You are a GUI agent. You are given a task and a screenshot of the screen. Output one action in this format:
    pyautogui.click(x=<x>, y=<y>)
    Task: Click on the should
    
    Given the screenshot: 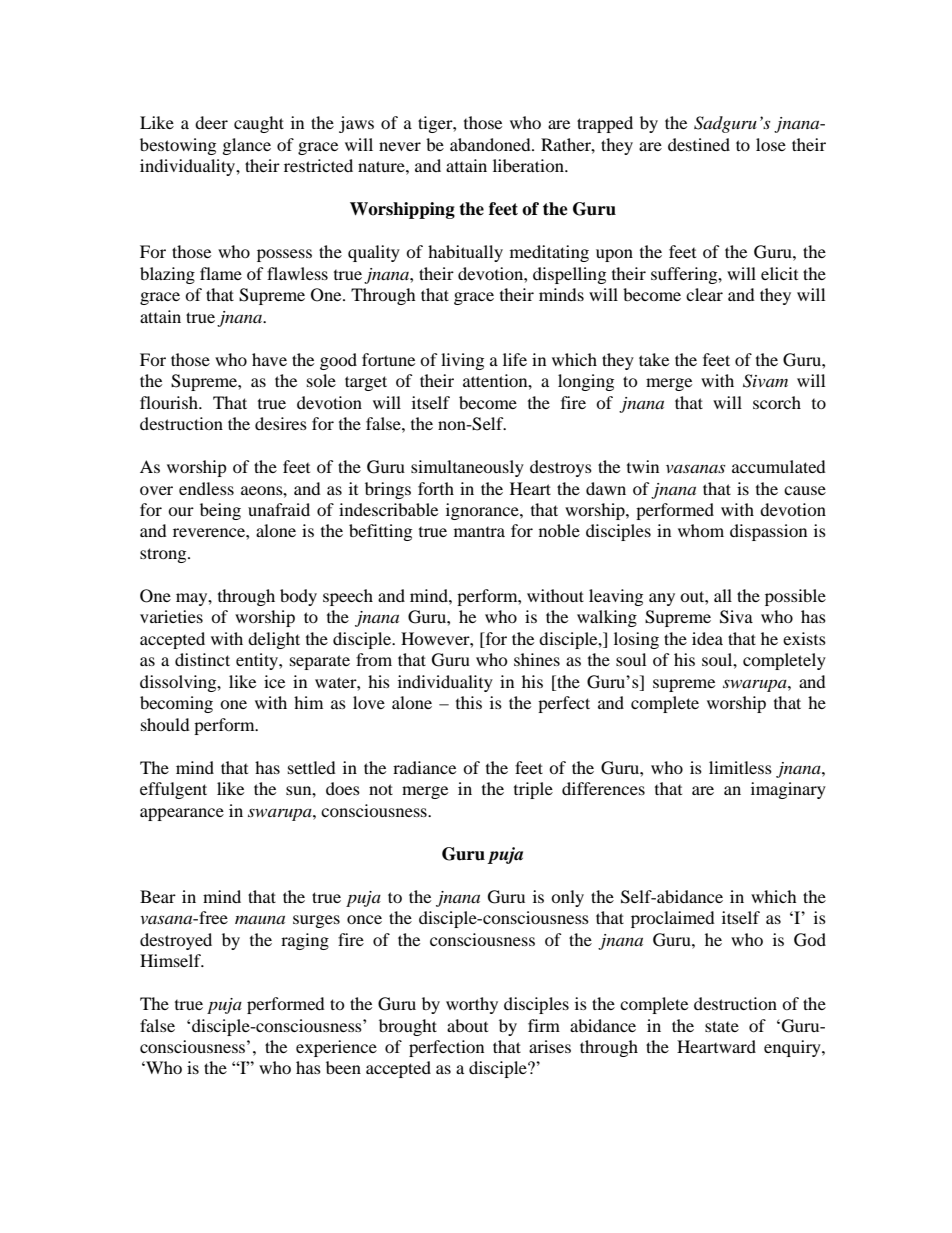 What is the action you would take?
    pyautogui.click(x=165, y=724)
